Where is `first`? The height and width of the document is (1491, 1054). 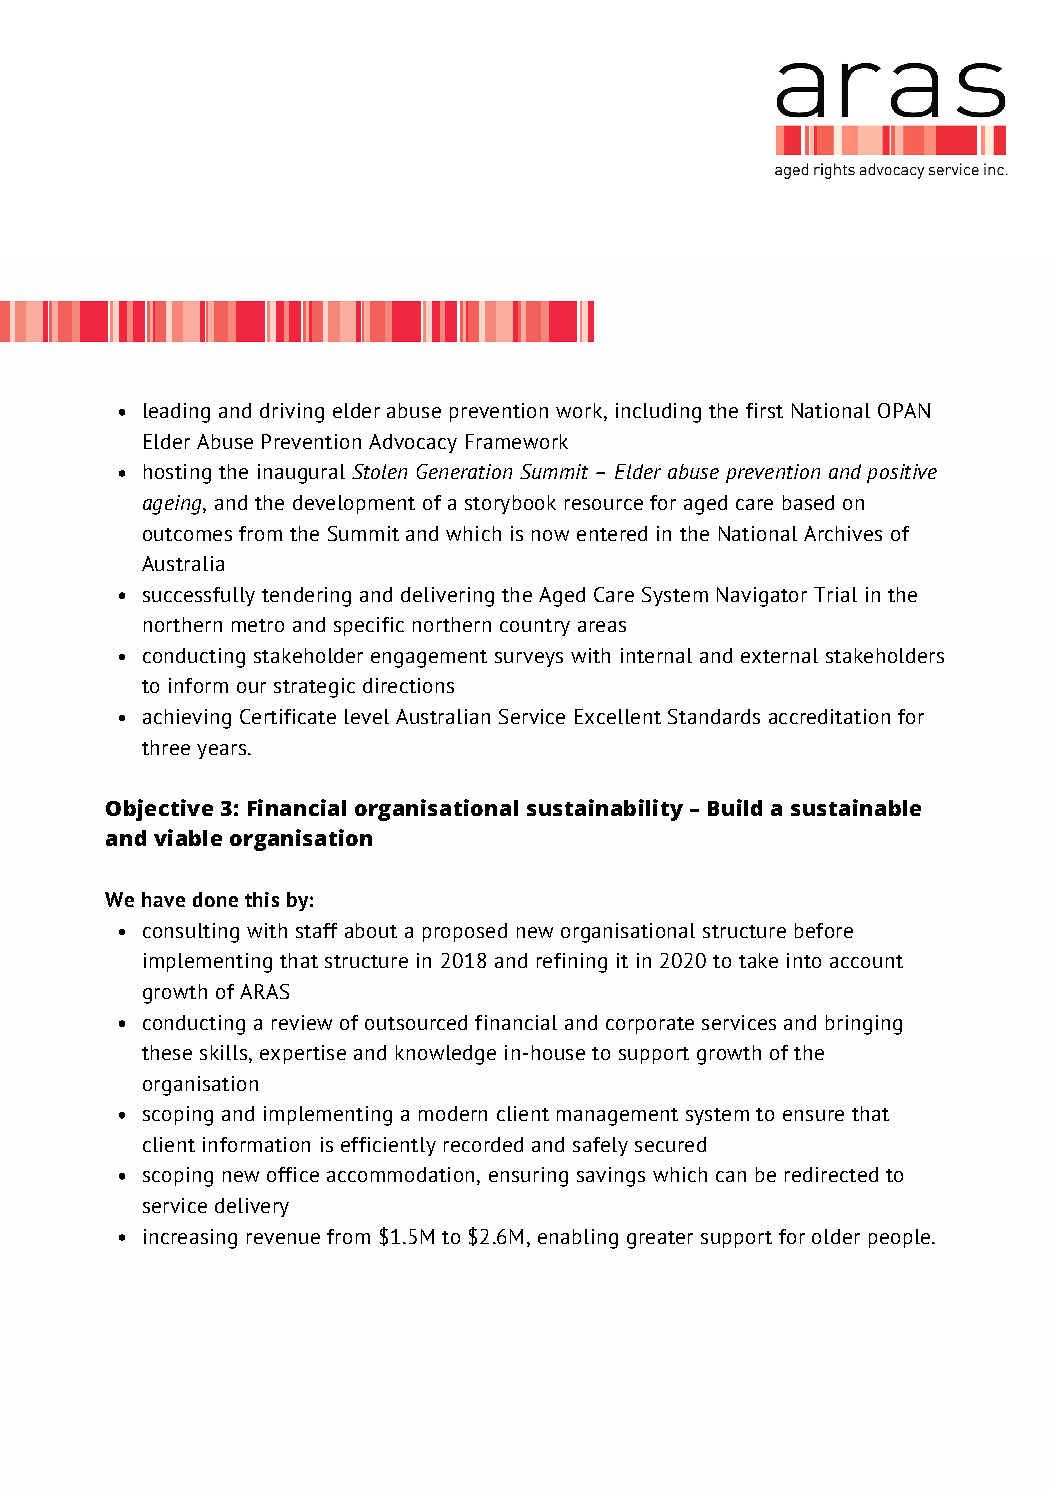 first is located at coordinates (764, 410).
